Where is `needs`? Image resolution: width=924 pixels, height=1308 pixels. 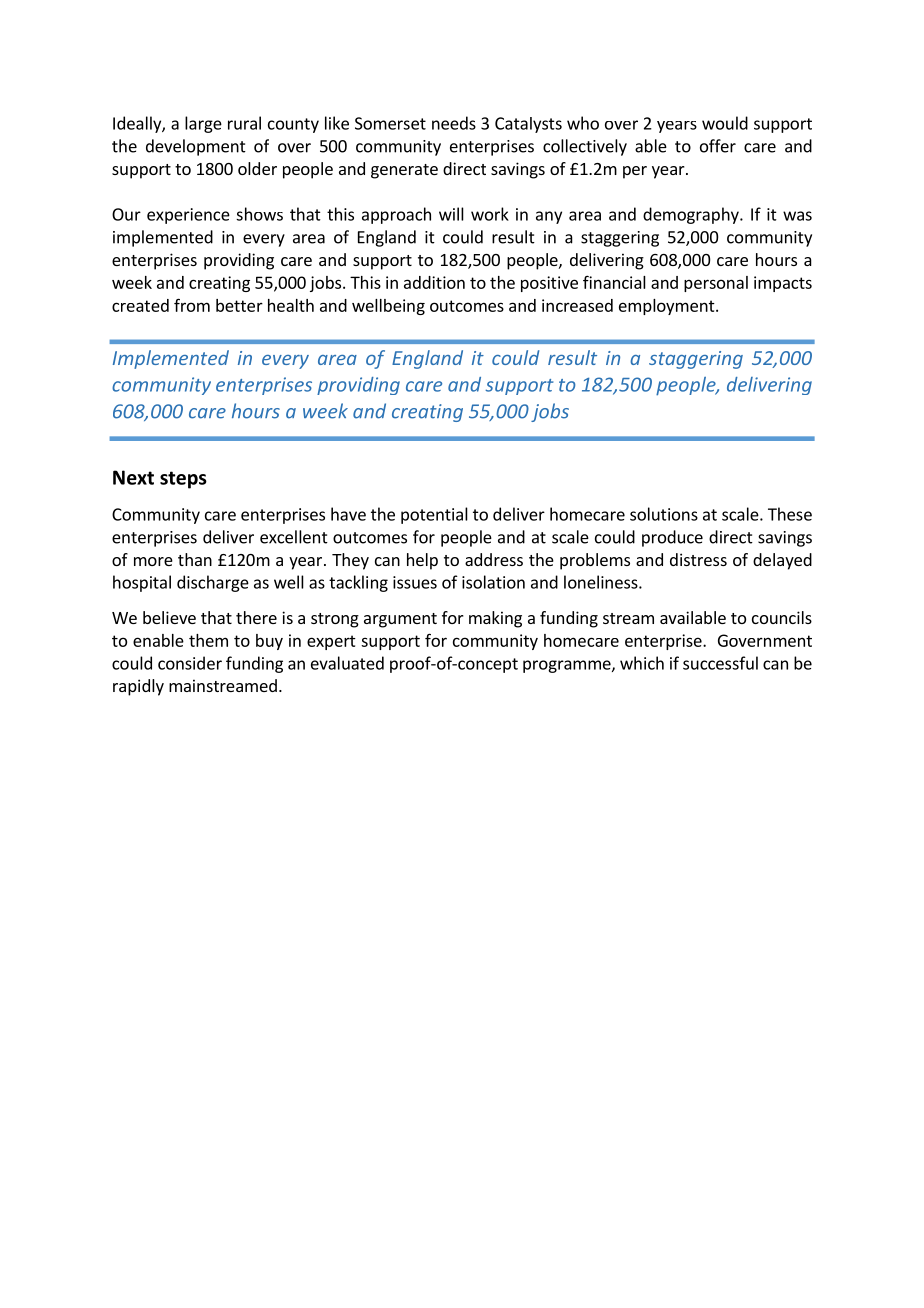 needs is located at coordinates (454, 123).
